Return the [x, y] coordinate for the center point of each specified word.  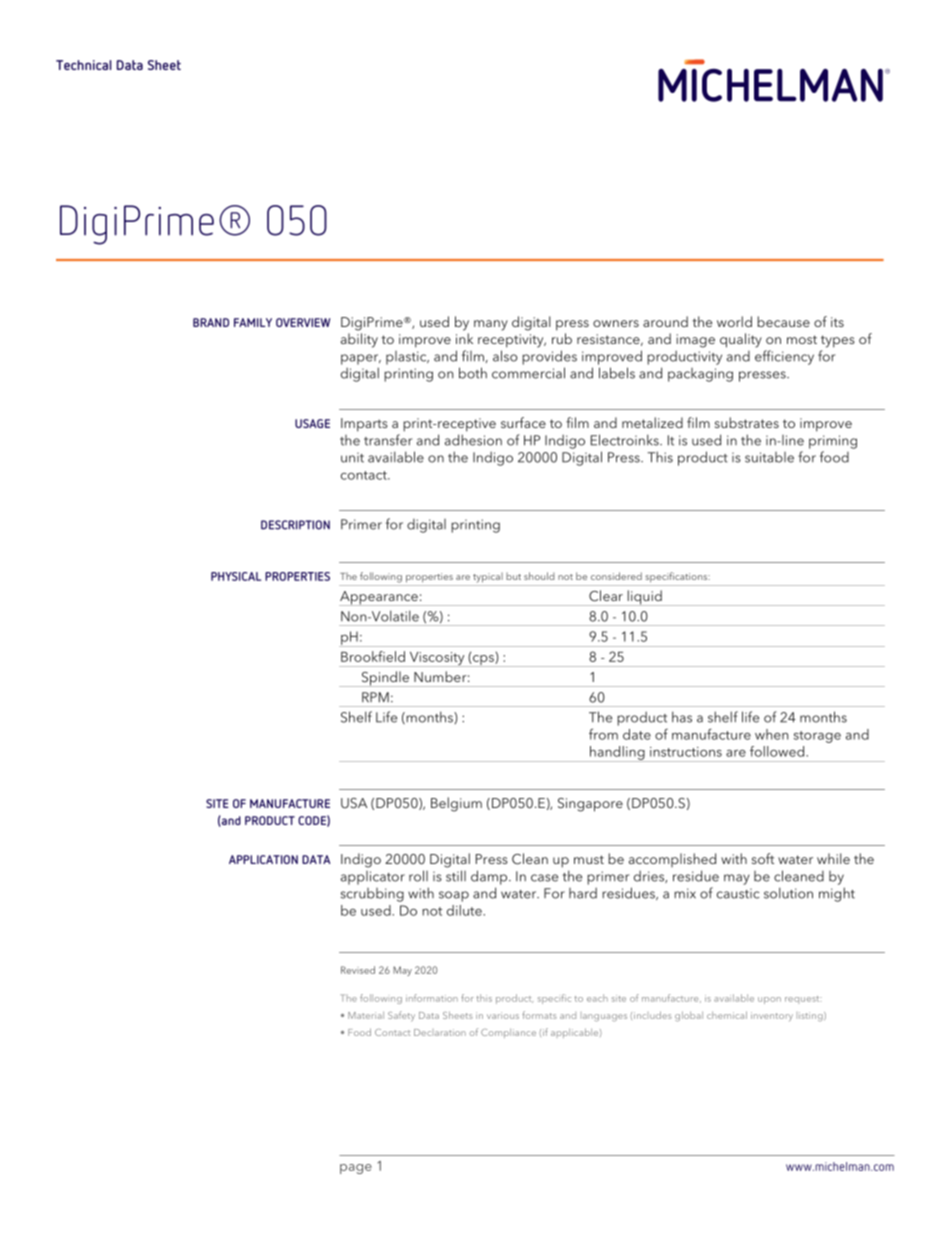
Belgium [456, 804]
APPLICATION [263, 859]
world [734, 321]
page [356, 1169]
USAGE [312, 423]
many [491, 325]
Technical [83, 65]
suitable [769, 457]
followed [778, 751]
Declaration [440, 1032]
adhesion [473, 440]
